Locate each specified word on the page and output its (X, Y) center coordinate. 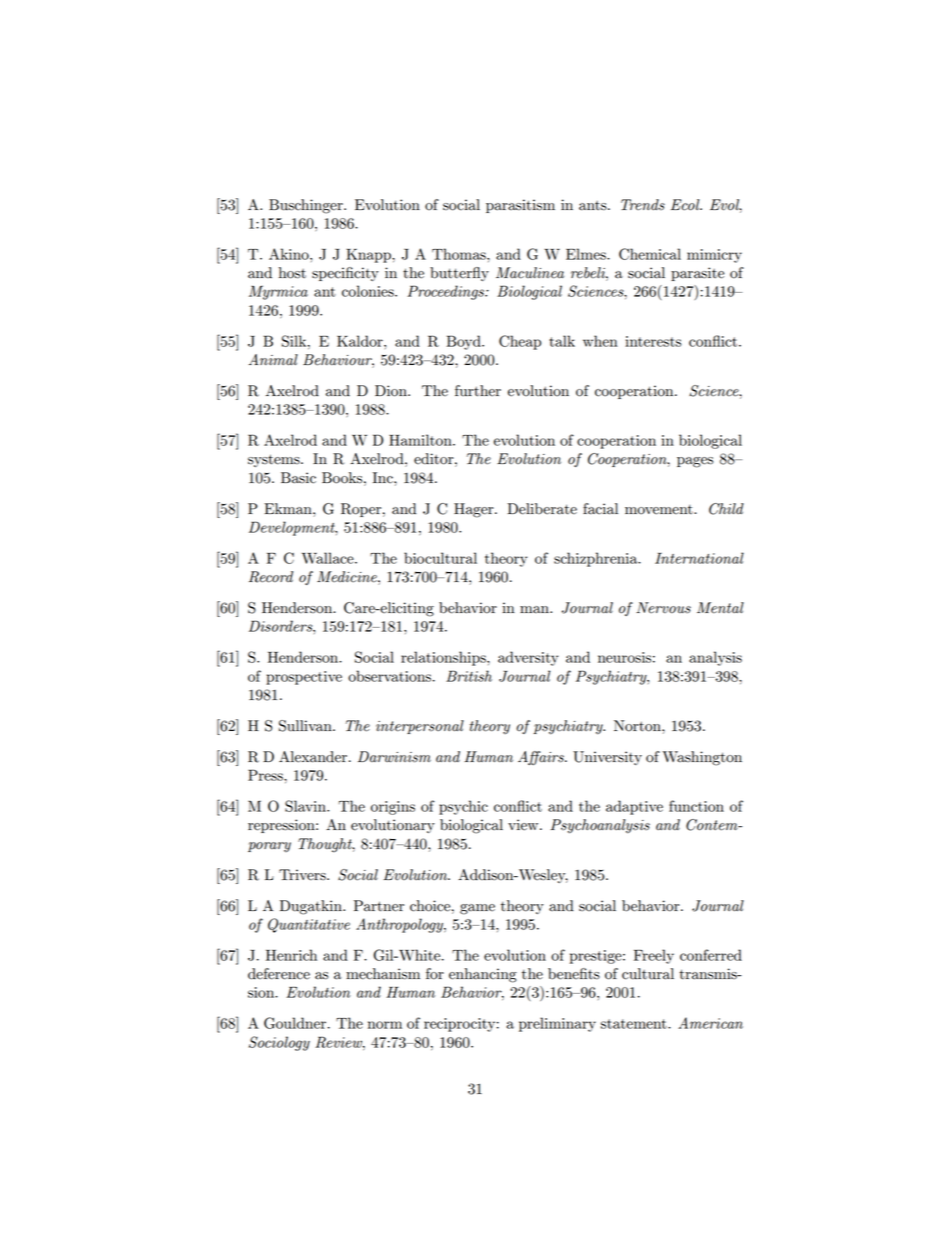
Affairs (542, 758)
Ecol (686, 205)
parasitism (520, 206)
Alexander (314, 757)
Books (343, 478)
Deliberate (542, 509)
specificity (345, 274)
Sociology (279, 1043)
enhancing (483, 975)
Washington (702, 758)
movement (660, 510)
